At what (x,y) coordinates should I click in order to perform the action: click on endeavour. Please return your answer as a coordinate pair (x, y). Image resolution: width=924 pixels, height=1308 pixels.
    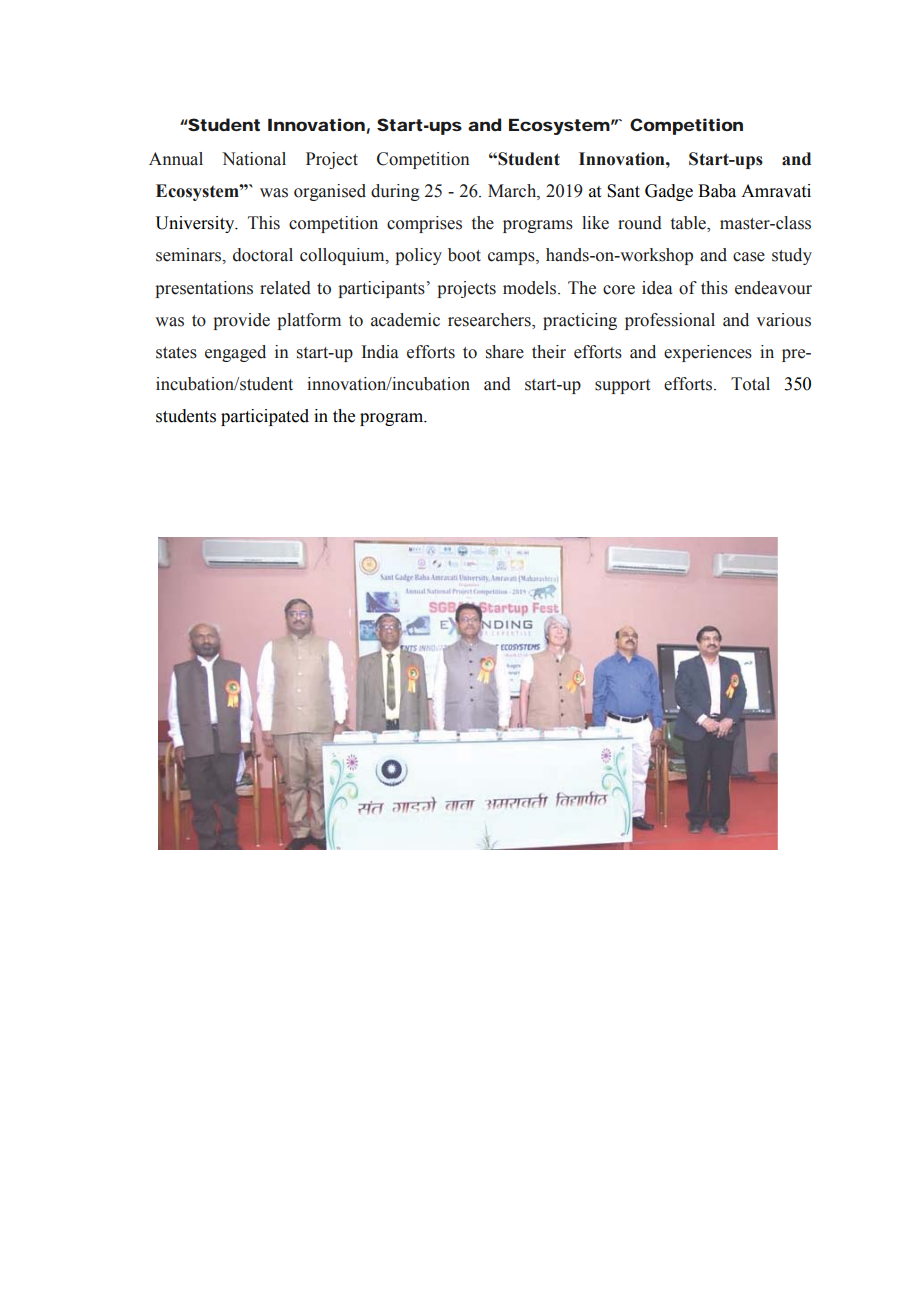
    Looking at the image, I should click on (773, 288).
